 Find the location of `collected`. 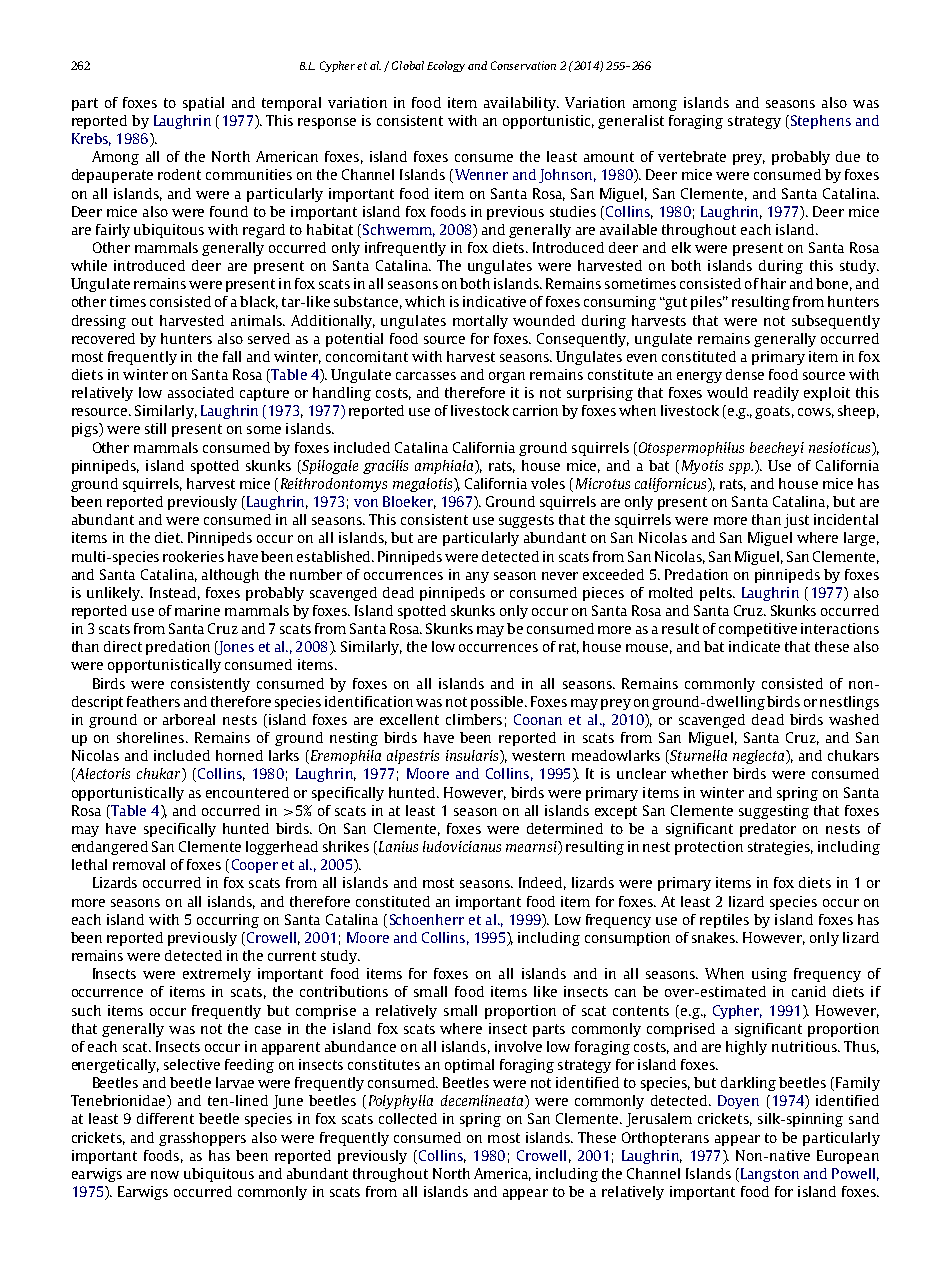

collected is located at coordinates (408, 1118).
